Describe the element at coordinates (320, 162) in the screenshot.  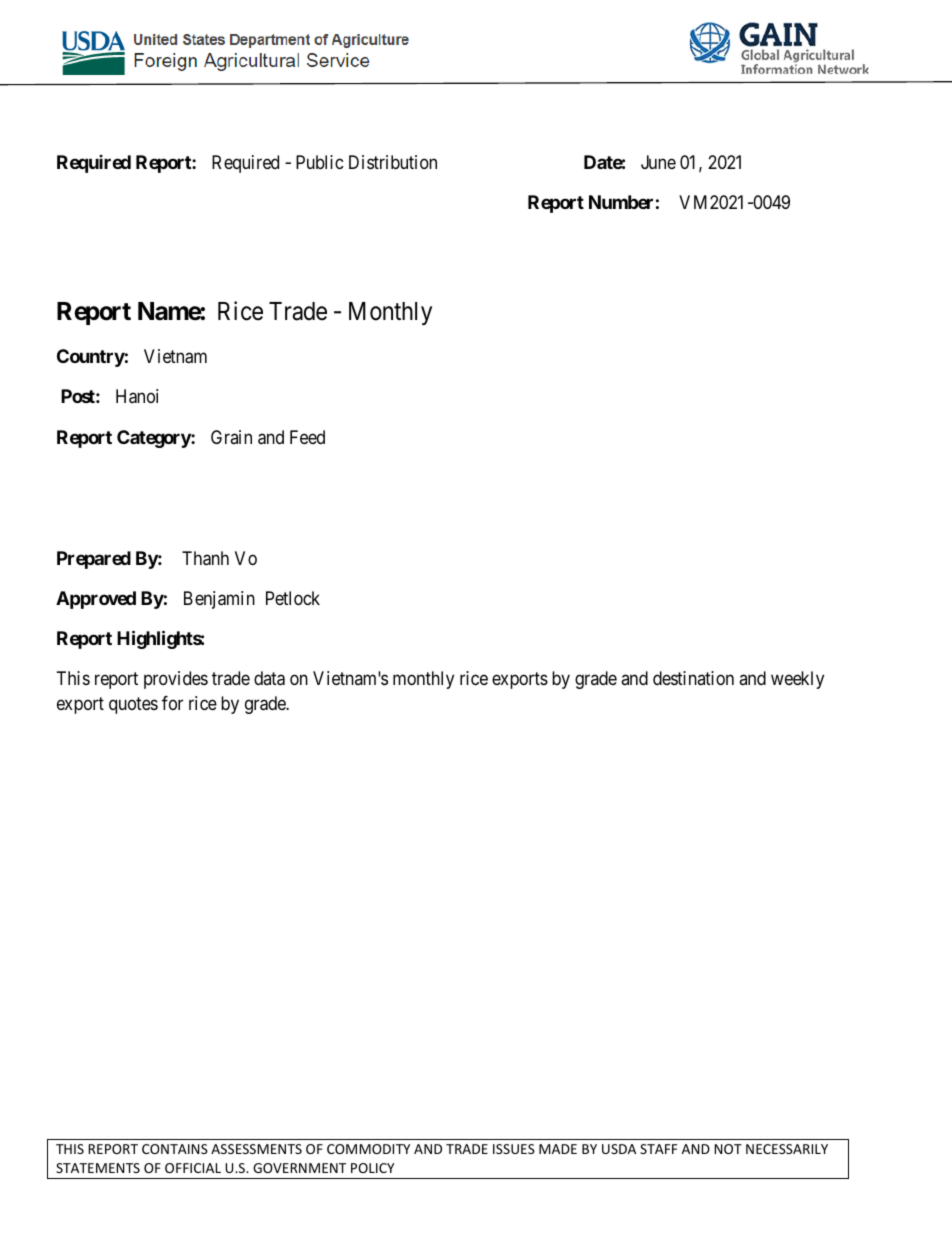
I see `Public` at that location.
